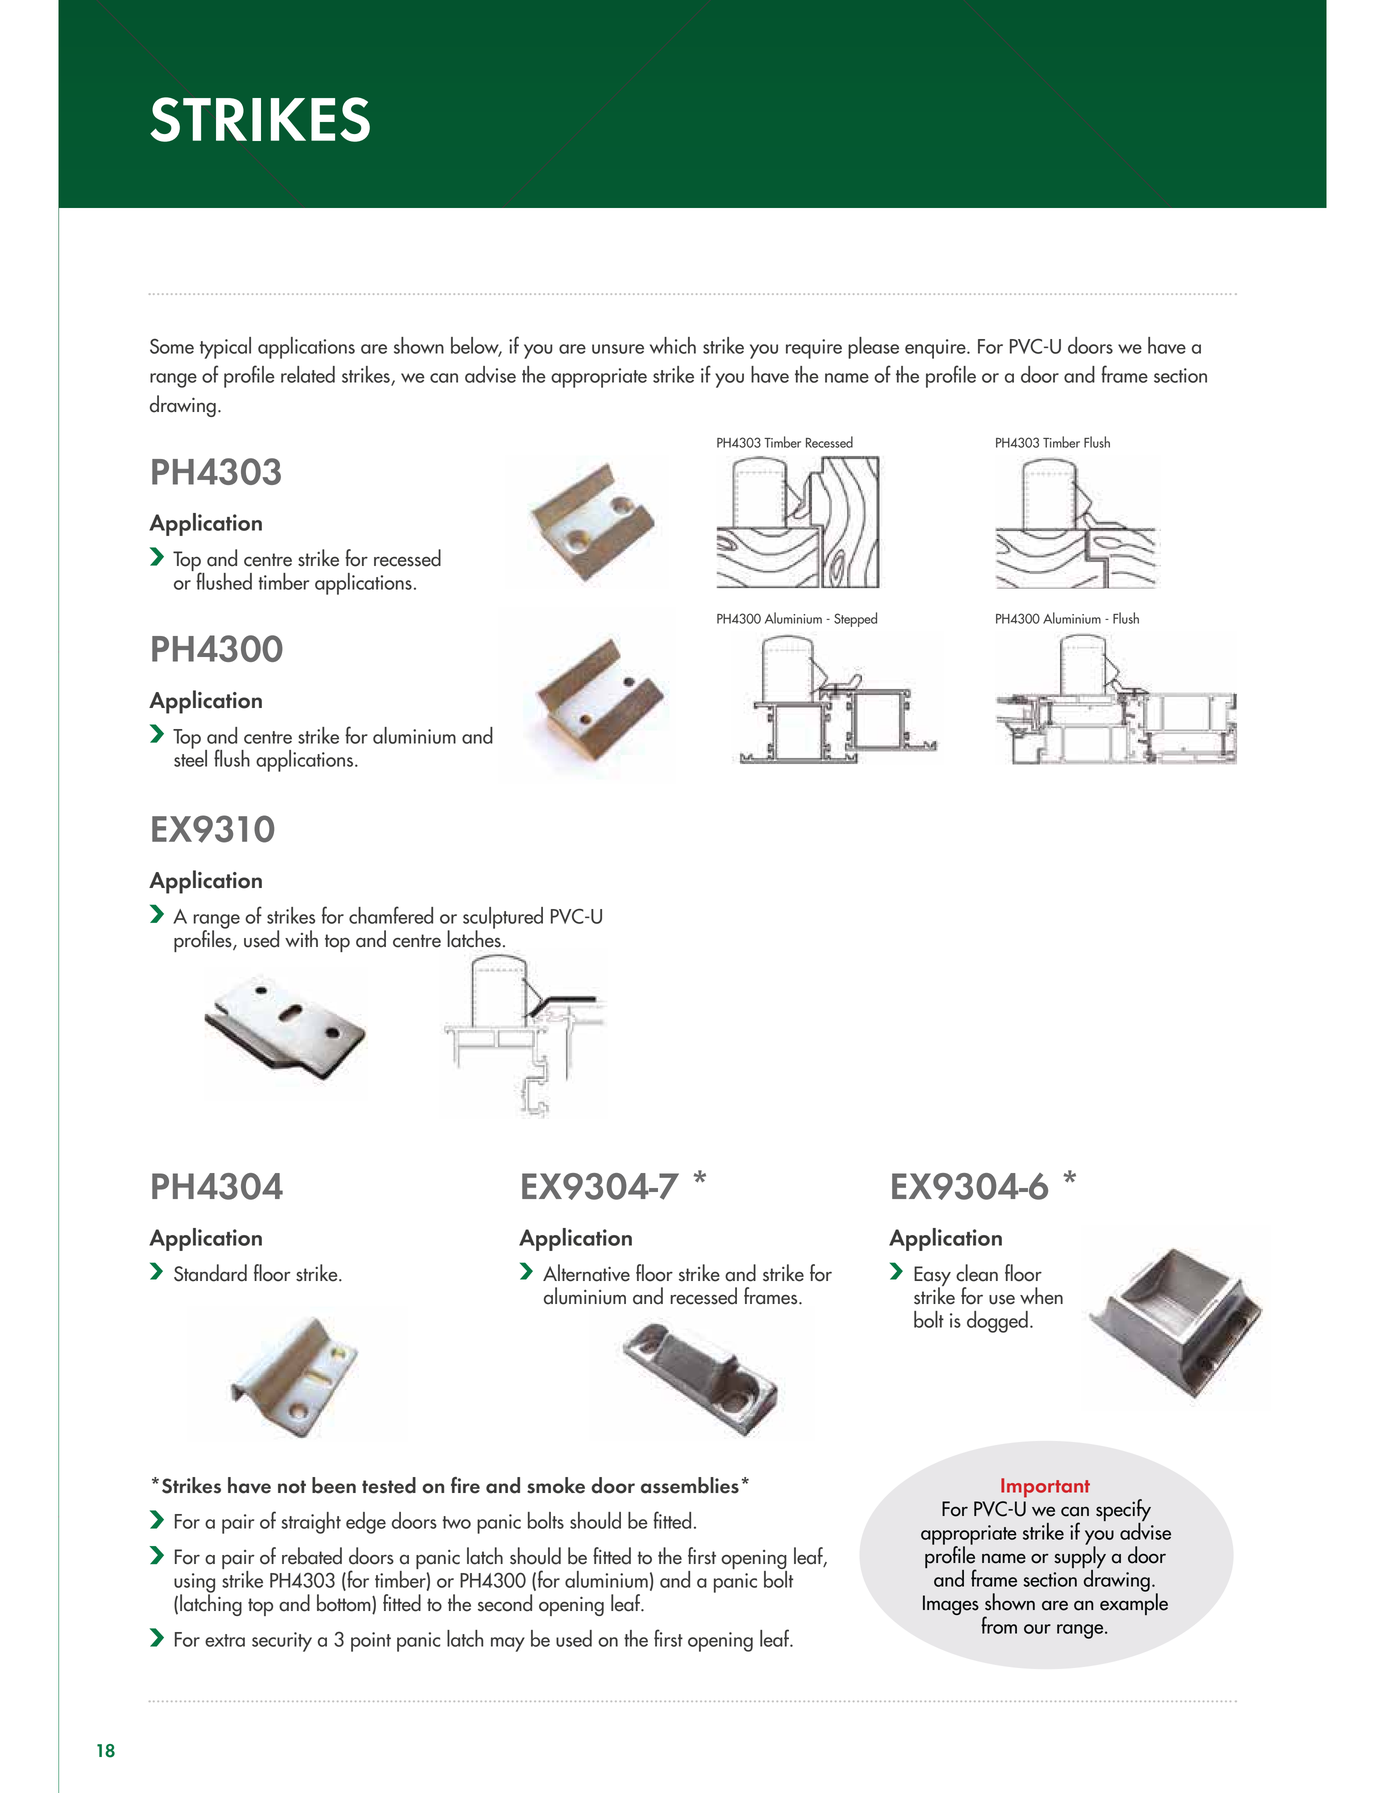 The height and width of the screenshot is (1793, 1385). Describe the element at coordinates (301, 938) in the screenshot. I see `with` at that location.
